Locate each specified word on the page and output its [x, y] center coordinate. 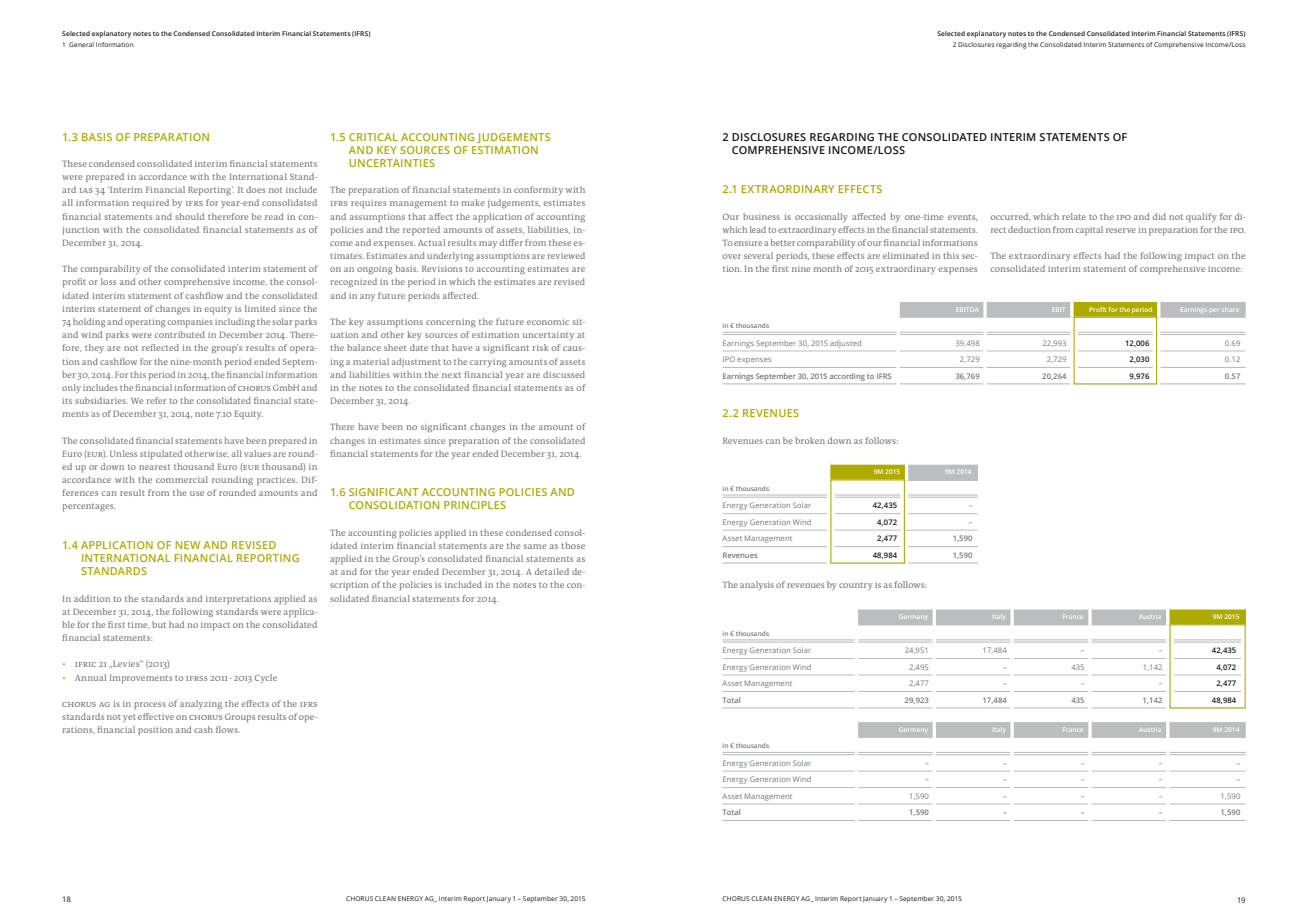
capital [1089, 230]
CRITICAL [373, 137]
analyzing [201, 704]
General [81, 44]
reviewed [566, 255]
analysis [757, 585]
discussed [564, 374]
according [847, 377]
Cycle [266, 678]
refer [156, 400]
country [856, 586]
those [573, 545]
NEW [187, 545]
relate [1074, 216]
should [189, 216]
